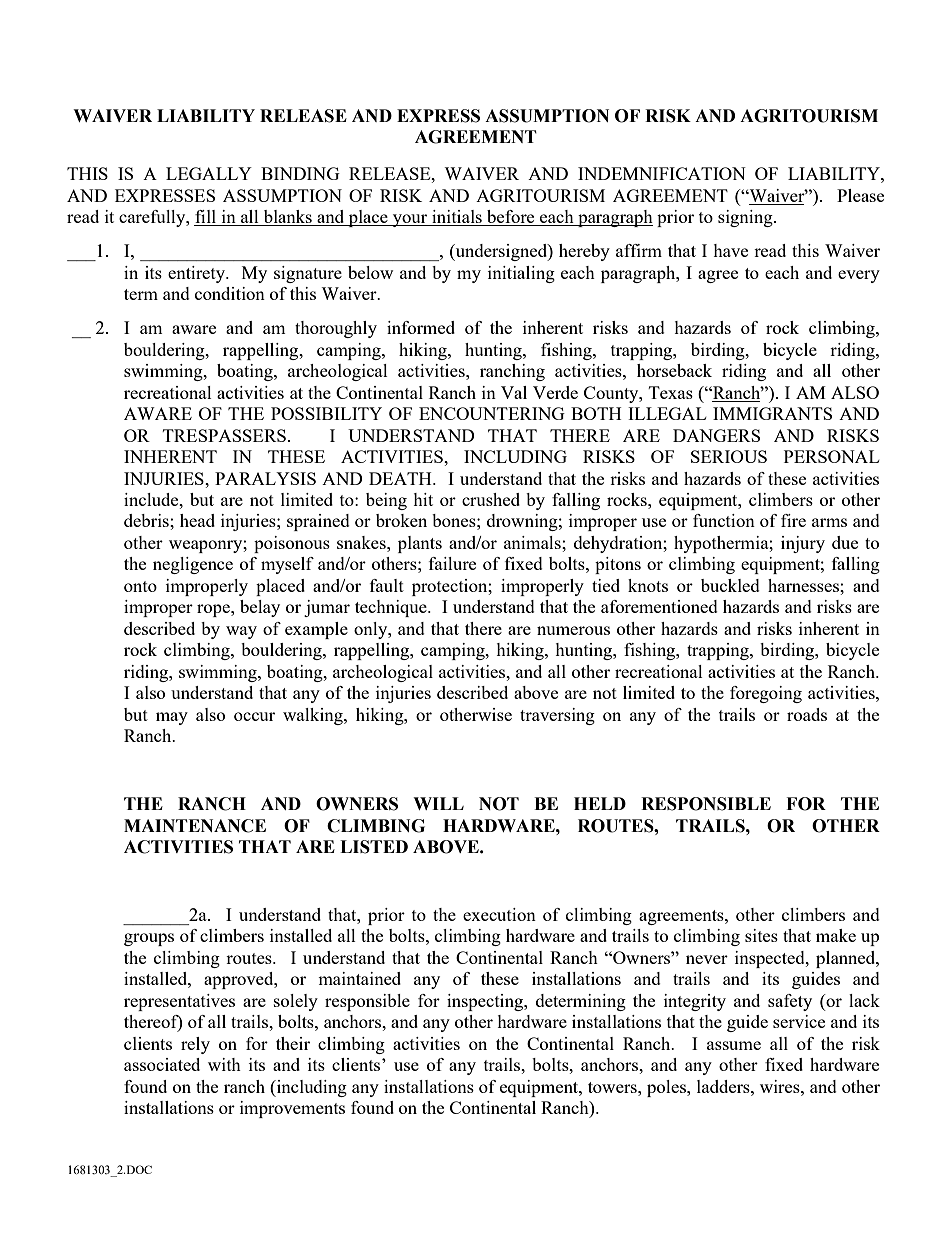 The height and width of the screenshot is (1233, 952). Describe the element at coordinates (793, 520) in the screenshot. I see `fire` at that location.
